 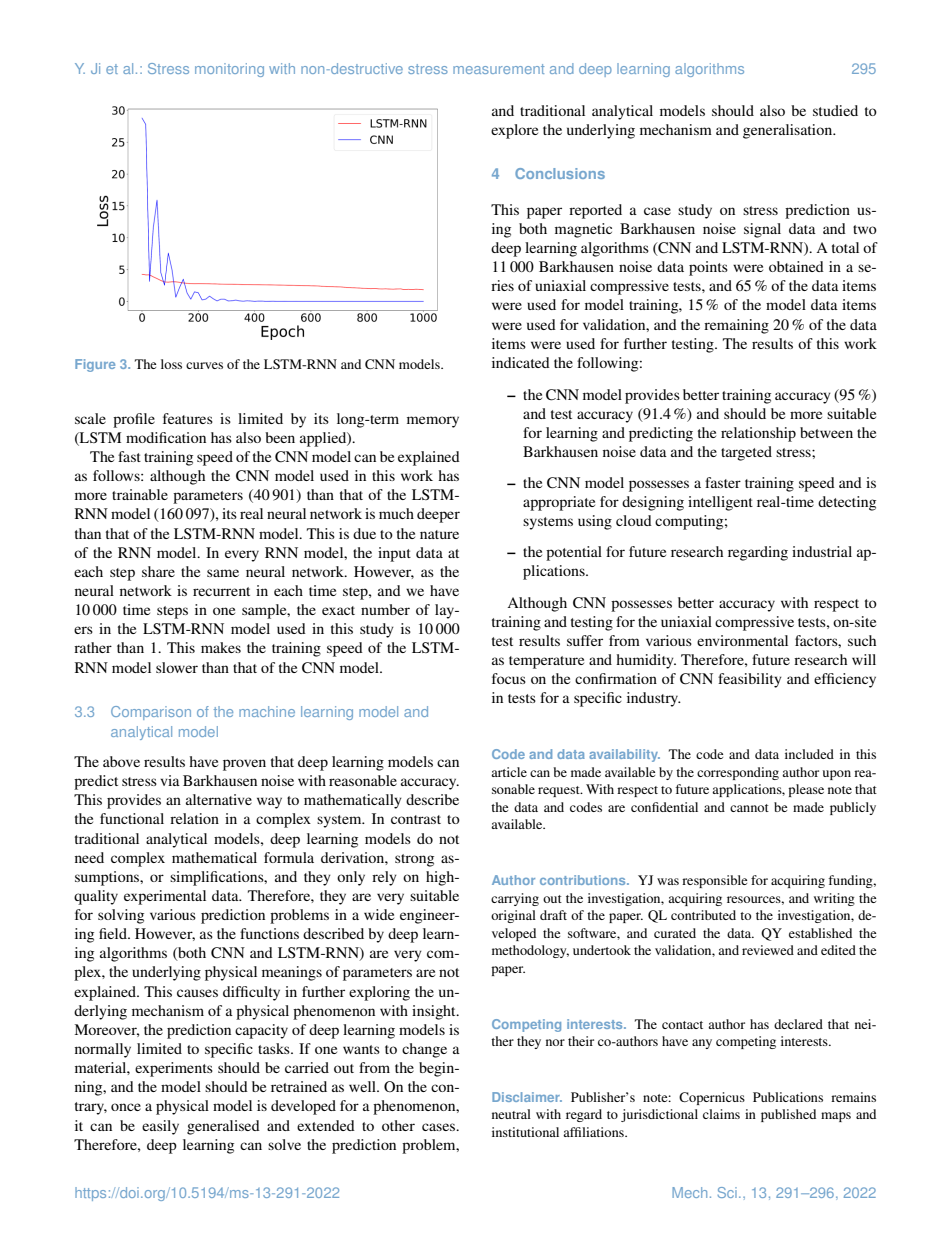 What do you see at coordinates (433, 422) in the document?
I see `memory` at bounding box center [433, 422].
